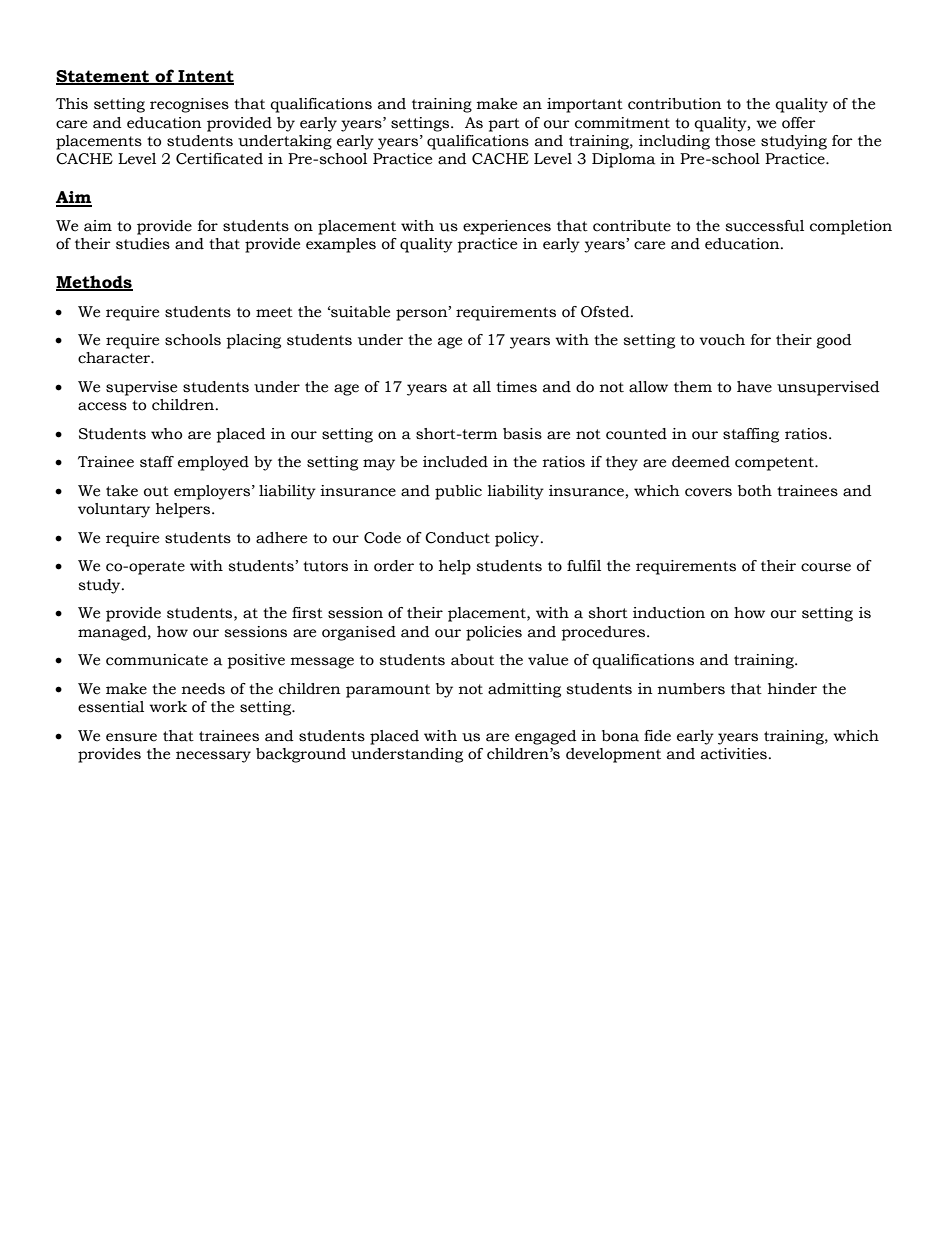 The height and width of the screenshot is (1233, 952). I want to click on basis, so click(522, 434).
